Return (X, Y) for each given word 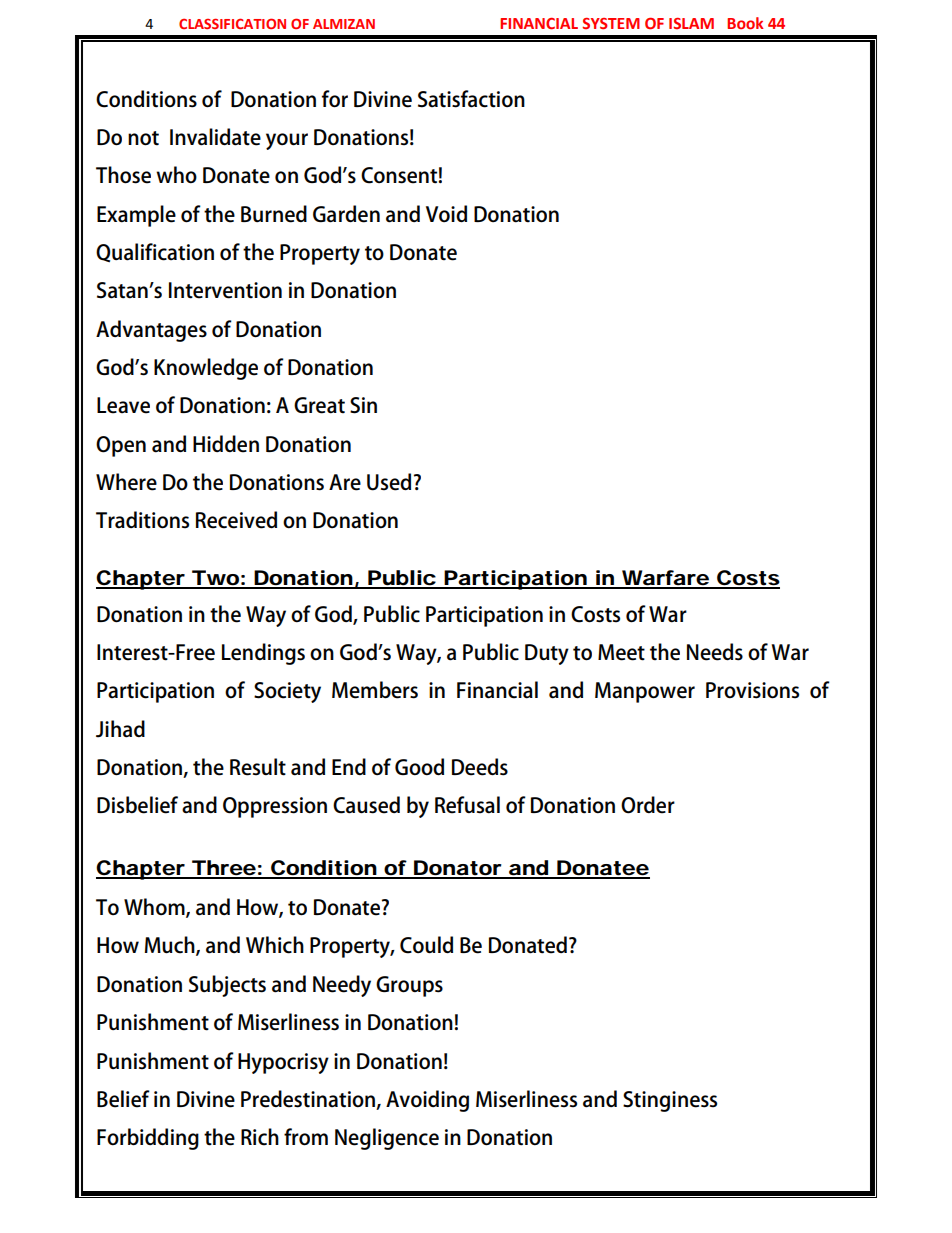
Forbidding (148, 1139)
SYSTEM (611, 24)
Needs (715, 652)
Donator (457, 869)
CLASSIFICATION (232, 23)
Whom (155, 908)
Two (215, 579)
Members (375, 690)
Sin (363, 405)
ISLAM (691, 23)
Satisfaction (471, 99)
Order (648, 805)
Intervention (225, 290)
